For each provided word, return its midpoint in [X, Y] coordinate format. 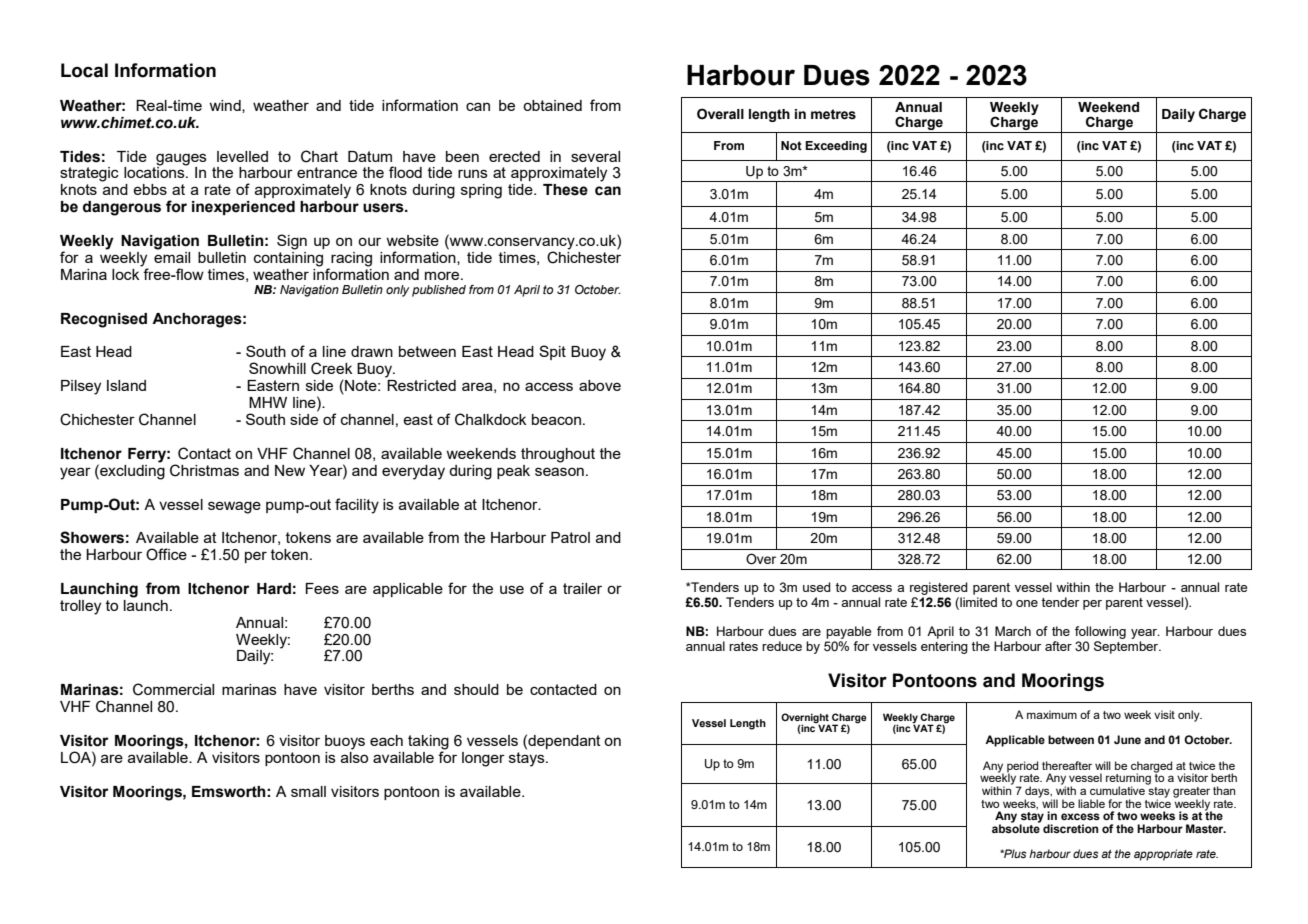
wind [226, 106]
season [559, 471]
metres [833, 114]
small [308, 791]
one [1027, 603]
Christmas [204, 470]
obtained [552, 105]
